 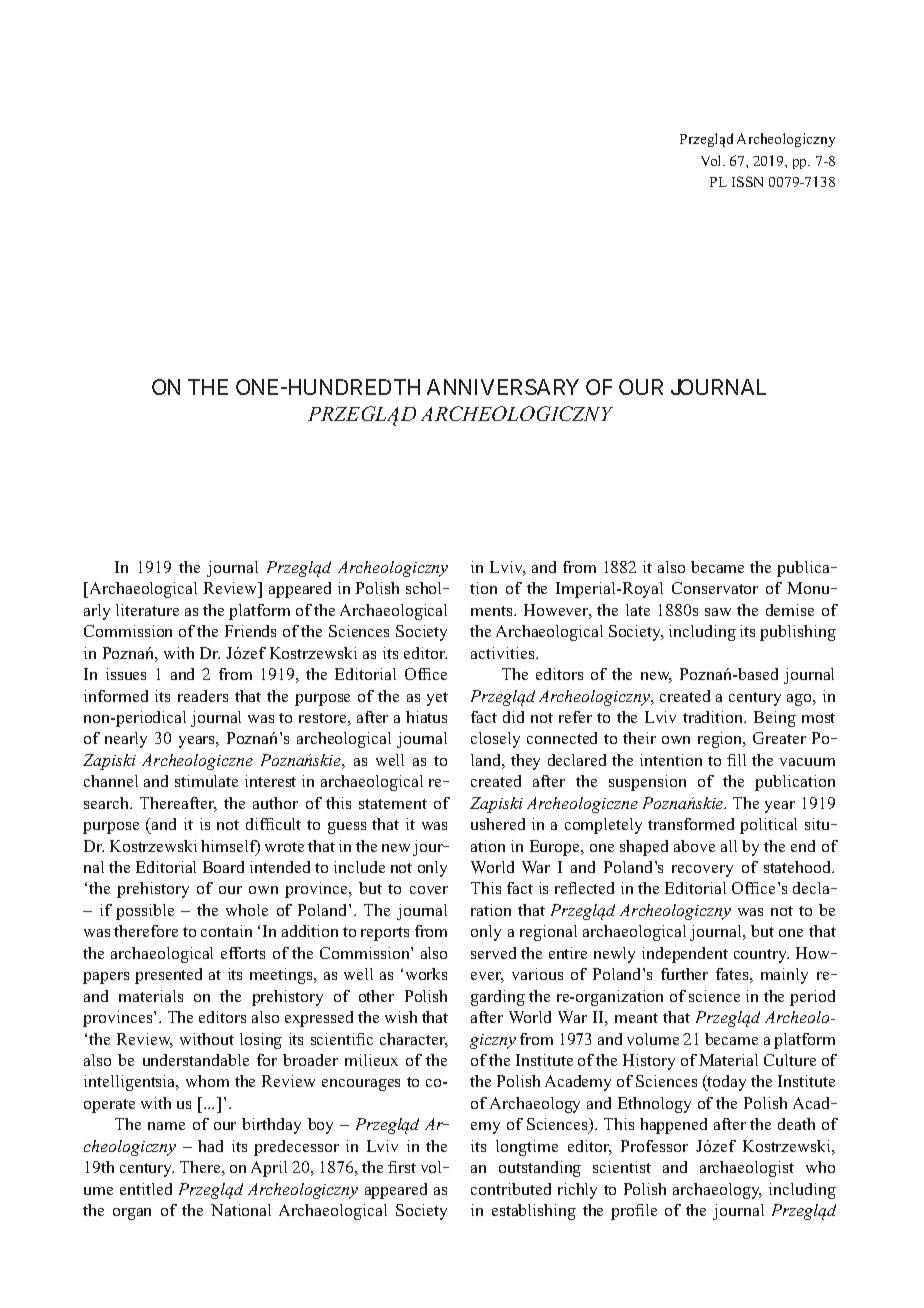 I want to click on demise, so click(x=790, y=610).
